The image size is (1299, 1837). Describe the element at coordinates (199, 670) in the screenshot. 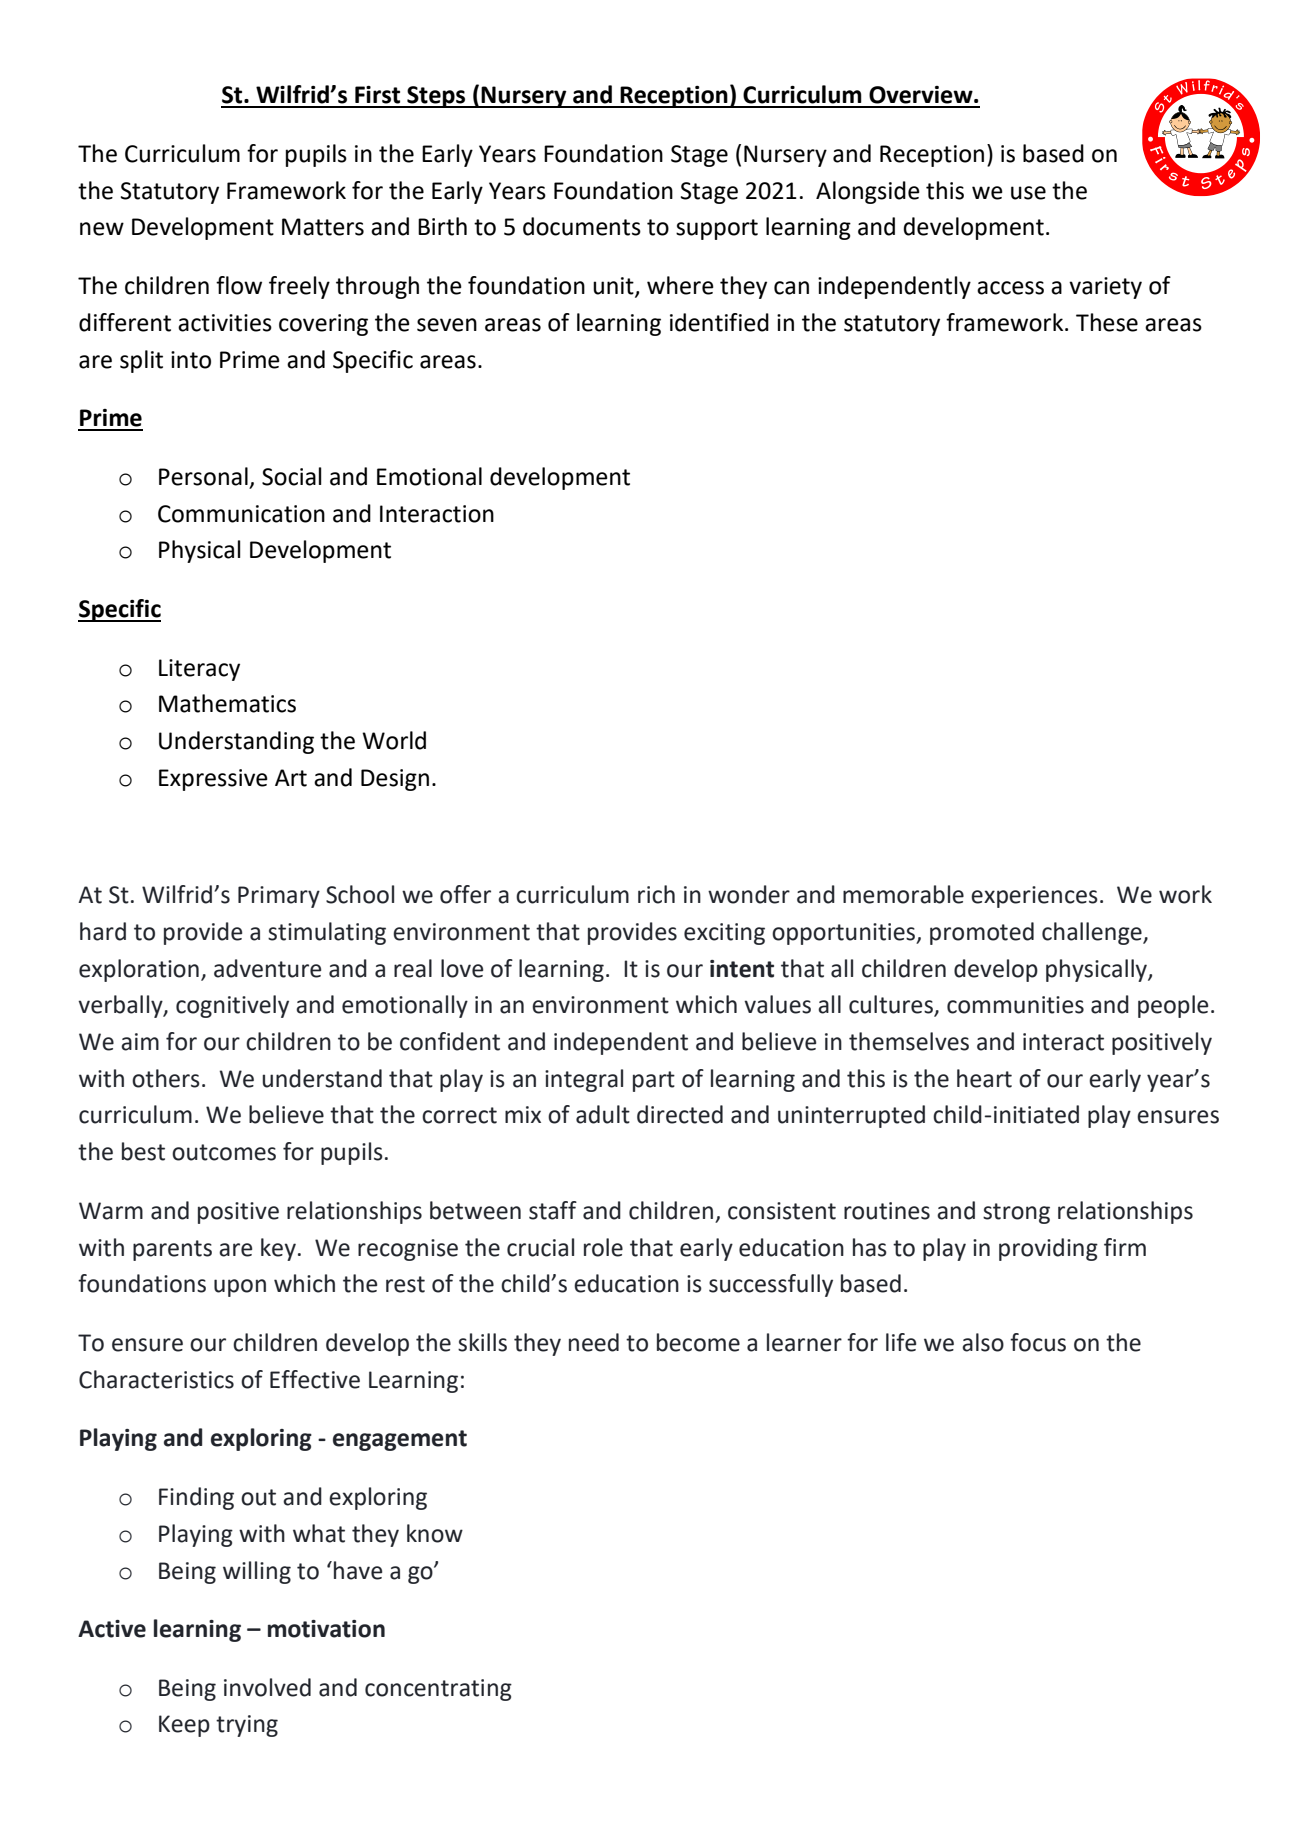

I see `Literacy` at that location.
